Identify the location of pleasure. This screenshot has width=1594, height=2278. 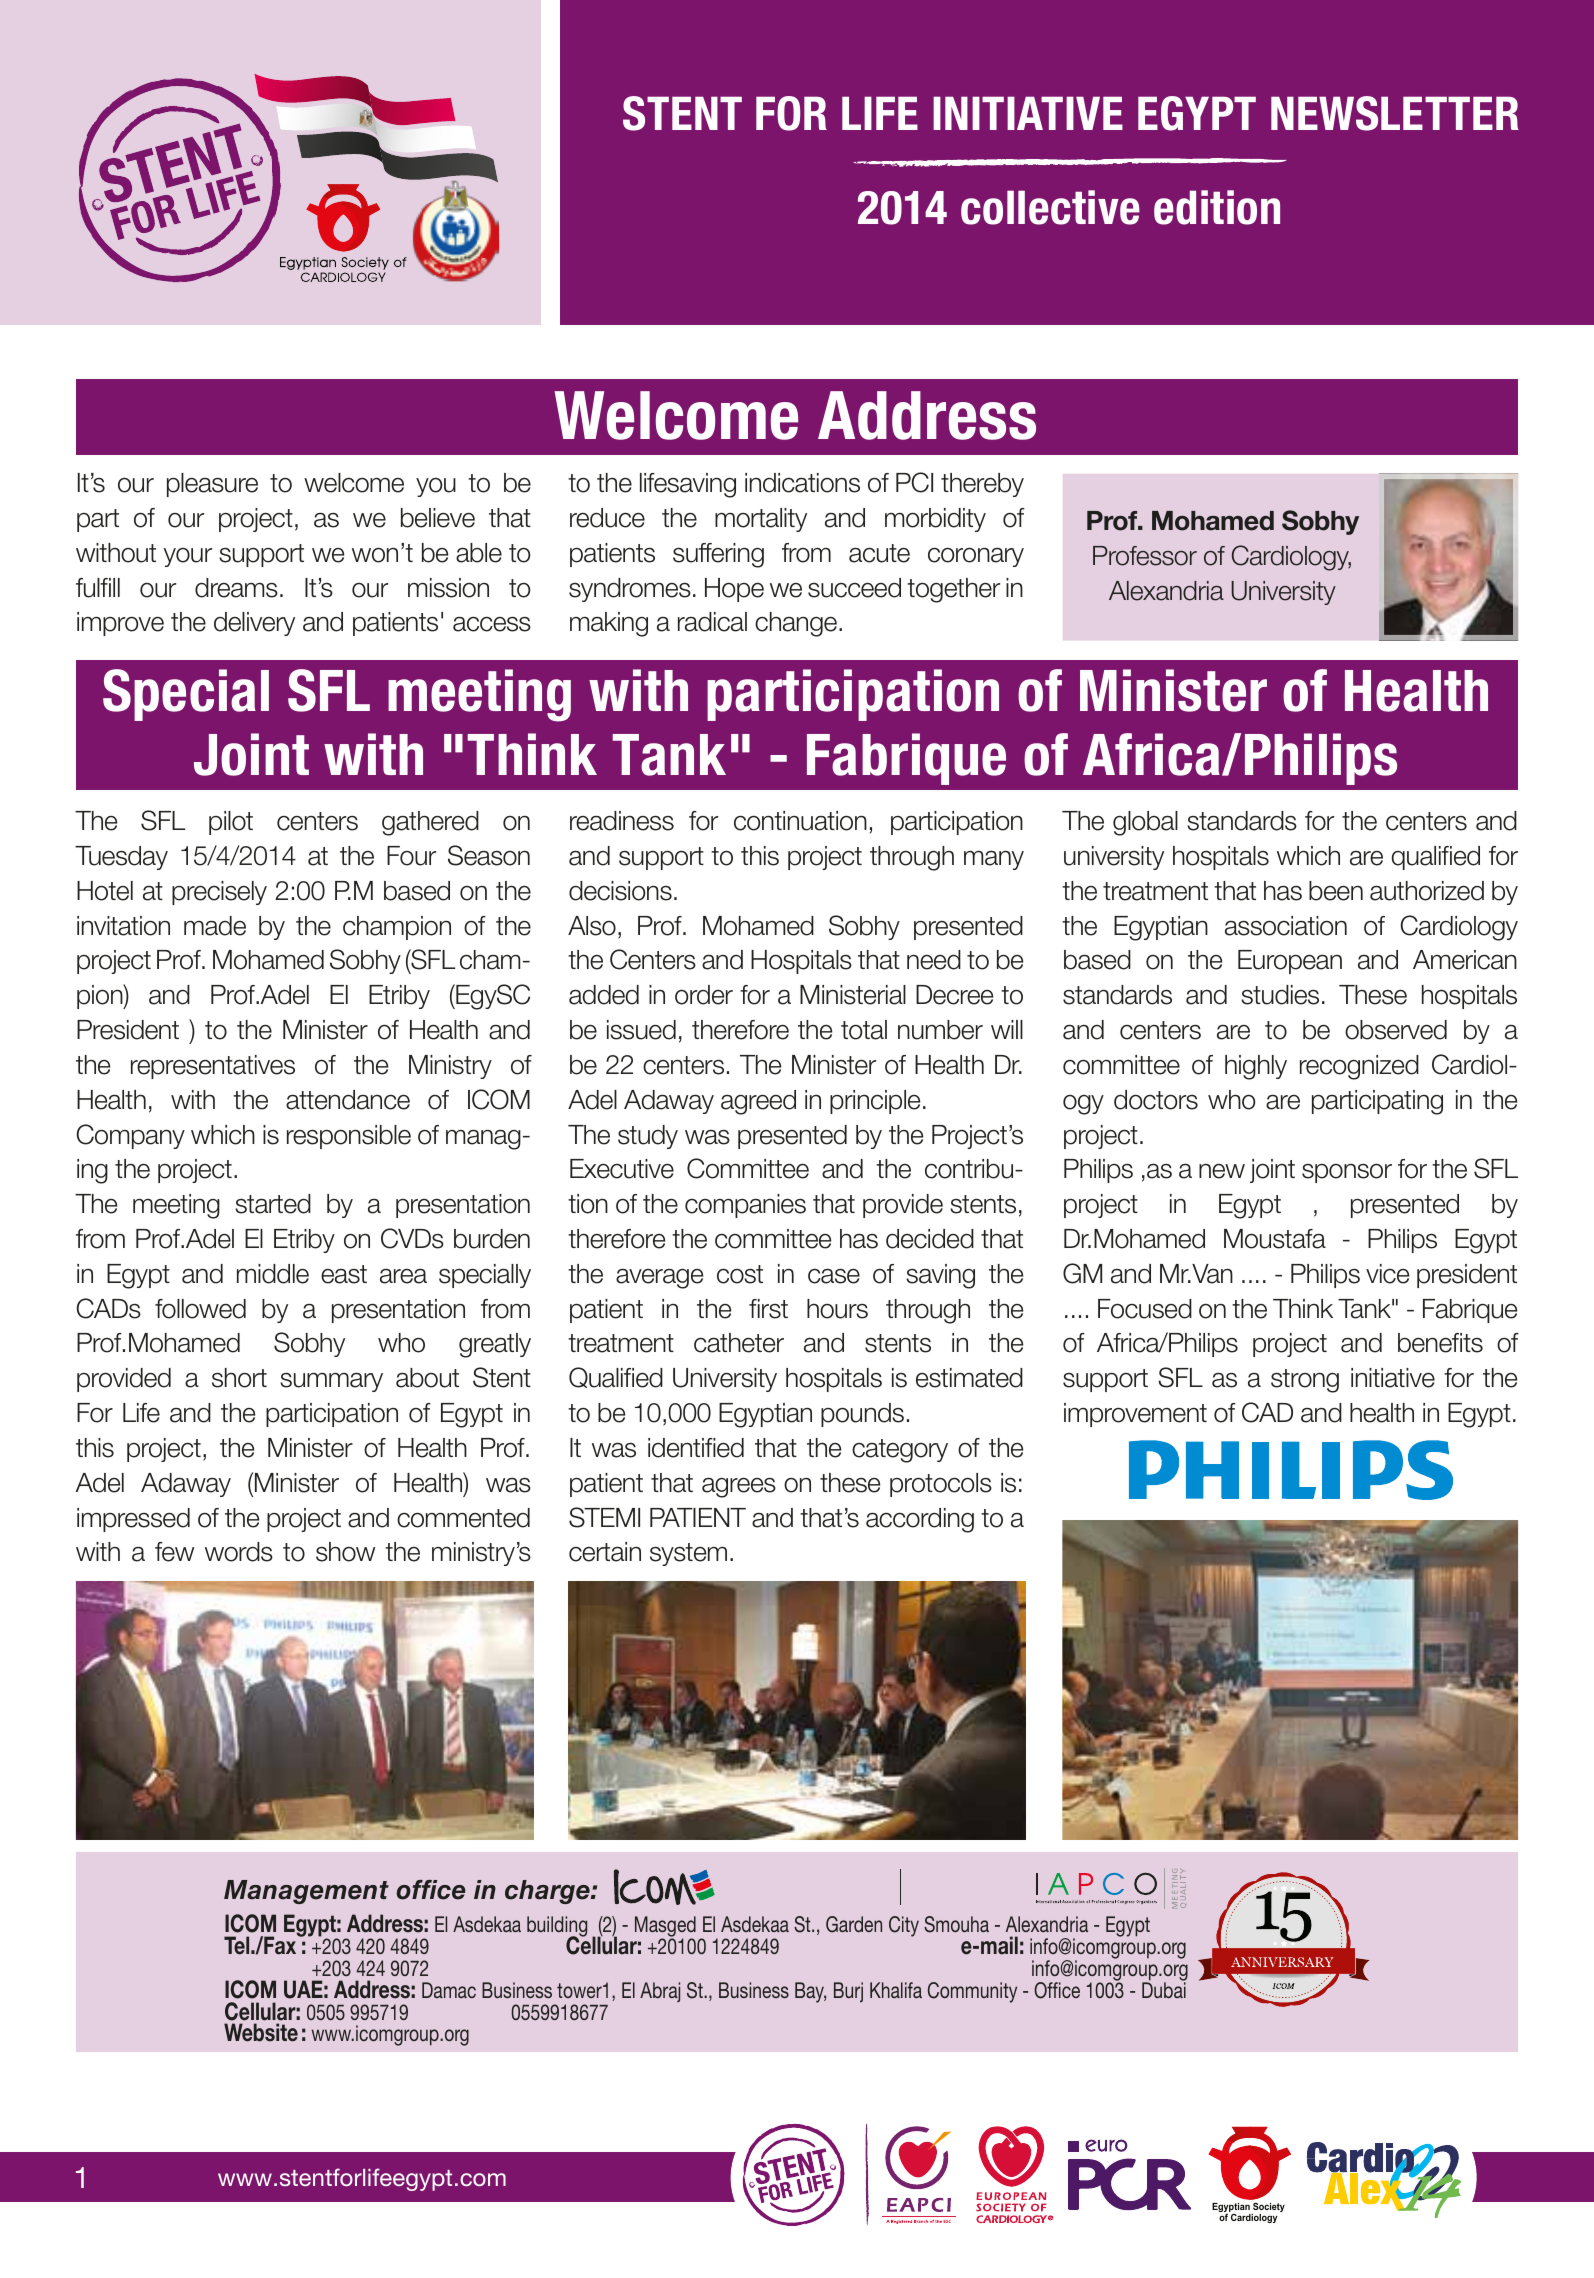
(212, 485).
